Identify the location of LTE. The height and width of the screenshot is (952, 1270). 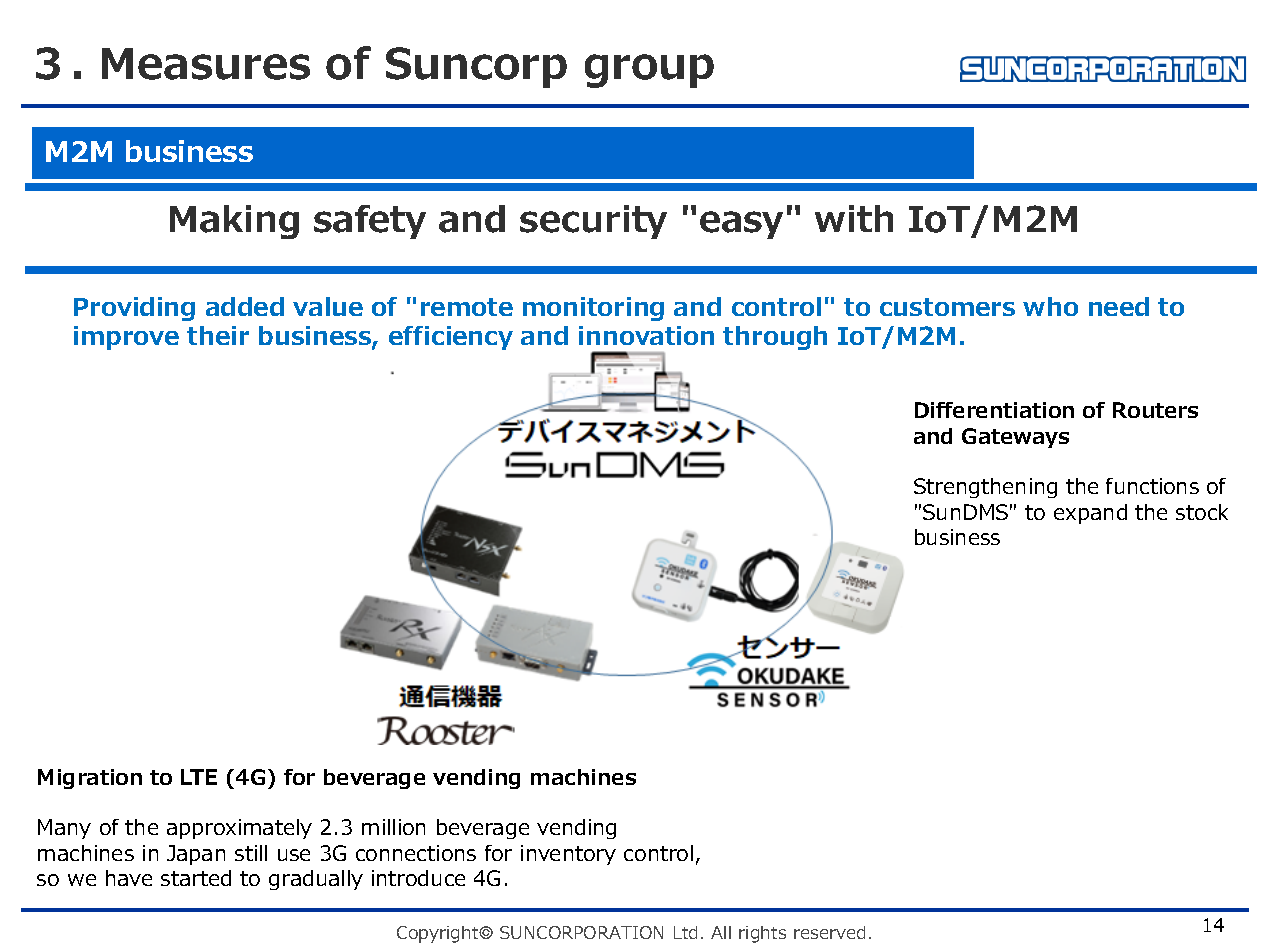
(199, 777).
